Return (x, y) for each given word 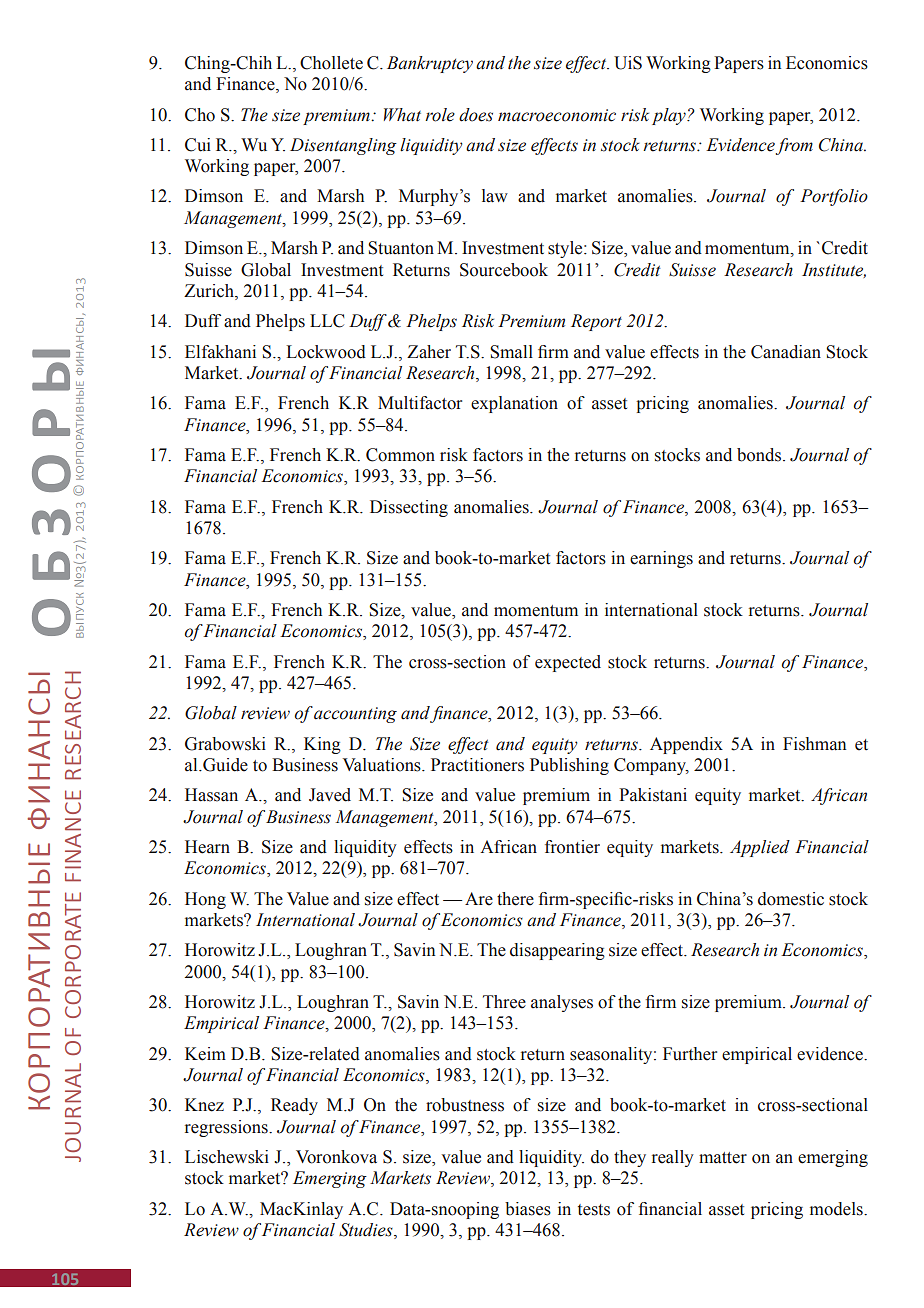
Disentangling (343, 146)
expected (568, 663)
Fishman (814, 744)
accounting (355, 715)
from (794, 146)
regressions (227, 1128)
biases (528, 1209)
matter (723, 1158)
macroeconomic (557, 115)
